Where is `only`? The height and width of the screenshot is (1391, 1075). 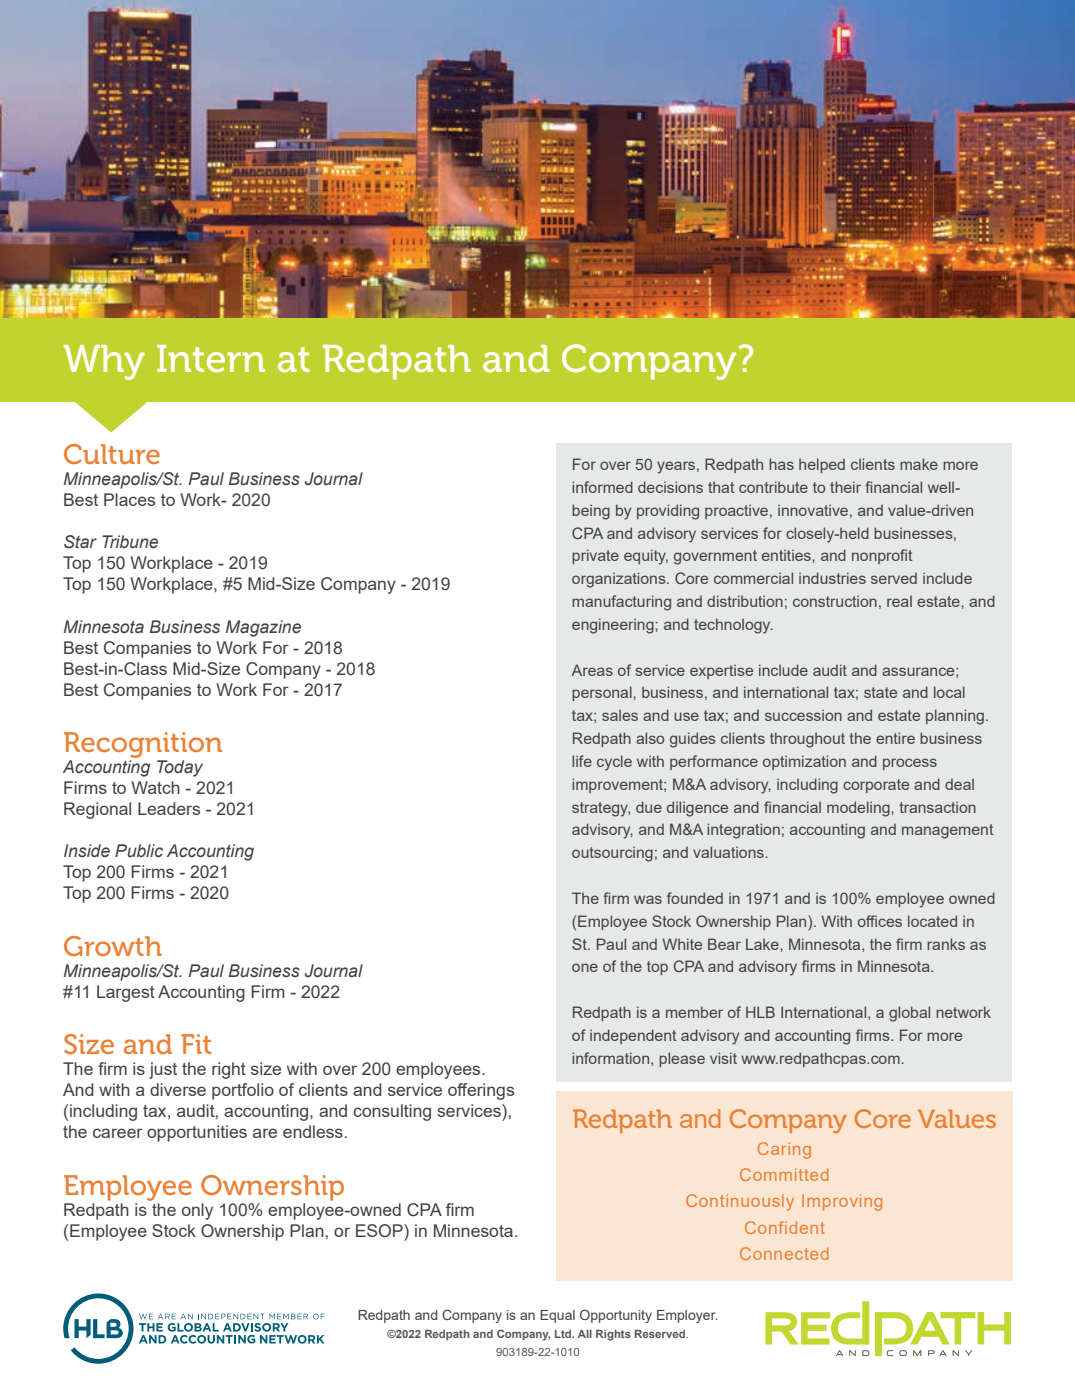
only is located at coordinates (197, 1211).
